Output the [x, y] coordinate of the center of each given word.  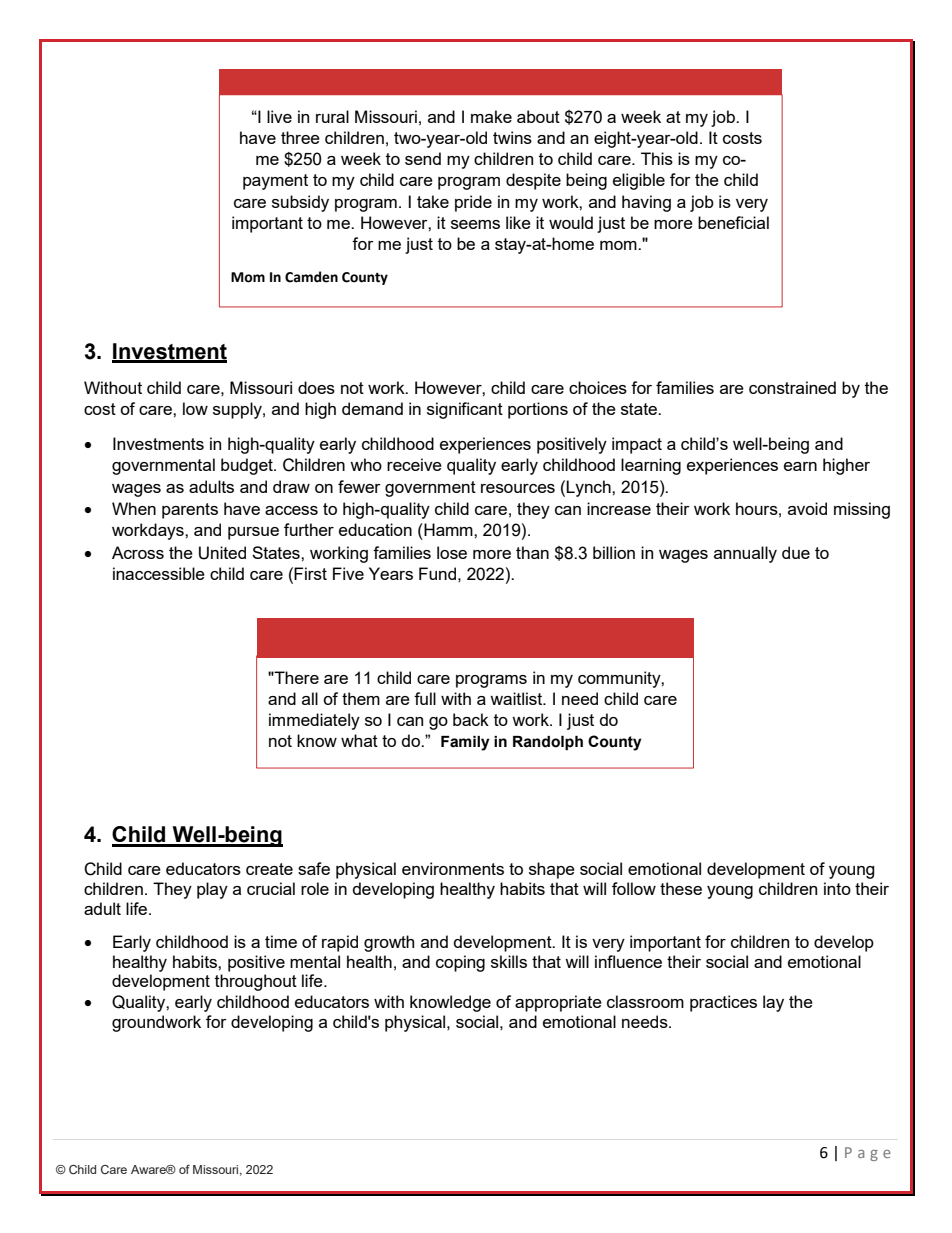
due [796, 552]
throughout [256, 982]
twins [512, 137]
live [279, 116]
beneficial [733, 222]
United [222, 553]
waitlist [517, 698]
